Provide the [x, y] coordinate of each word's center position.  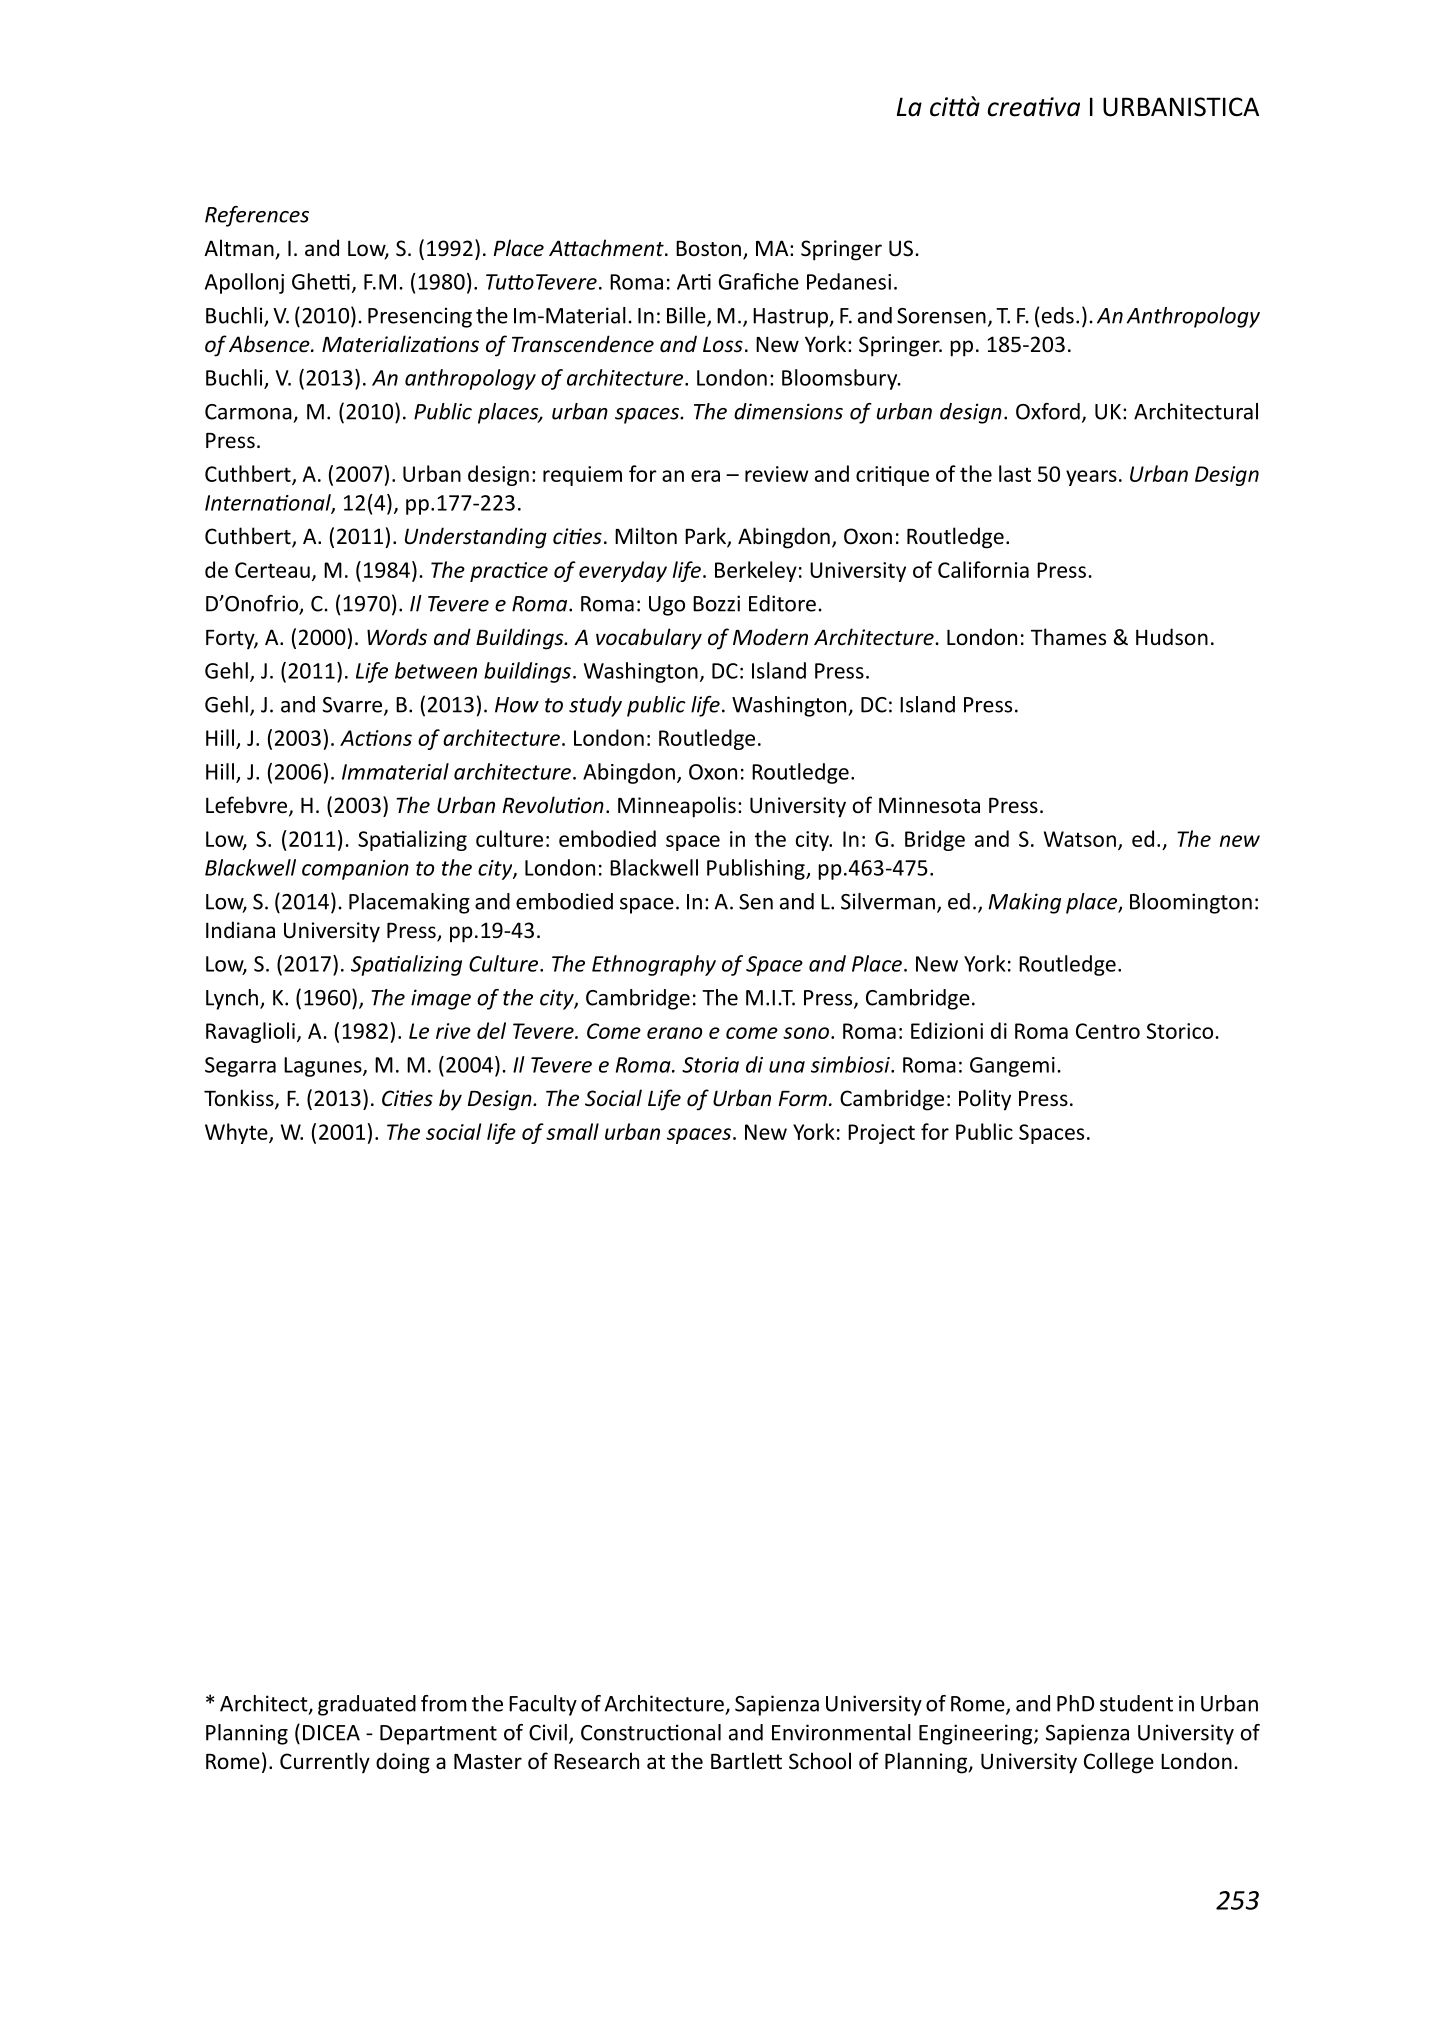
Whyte [237, 1133]
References [257, 216]
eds [1058, 315]
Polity [985, 1100]
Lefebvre [248, 806]
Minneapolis [677, 807]
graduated [367, 1705]
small [572, 1131]
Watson [1080, 839]
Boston [708, 249]
